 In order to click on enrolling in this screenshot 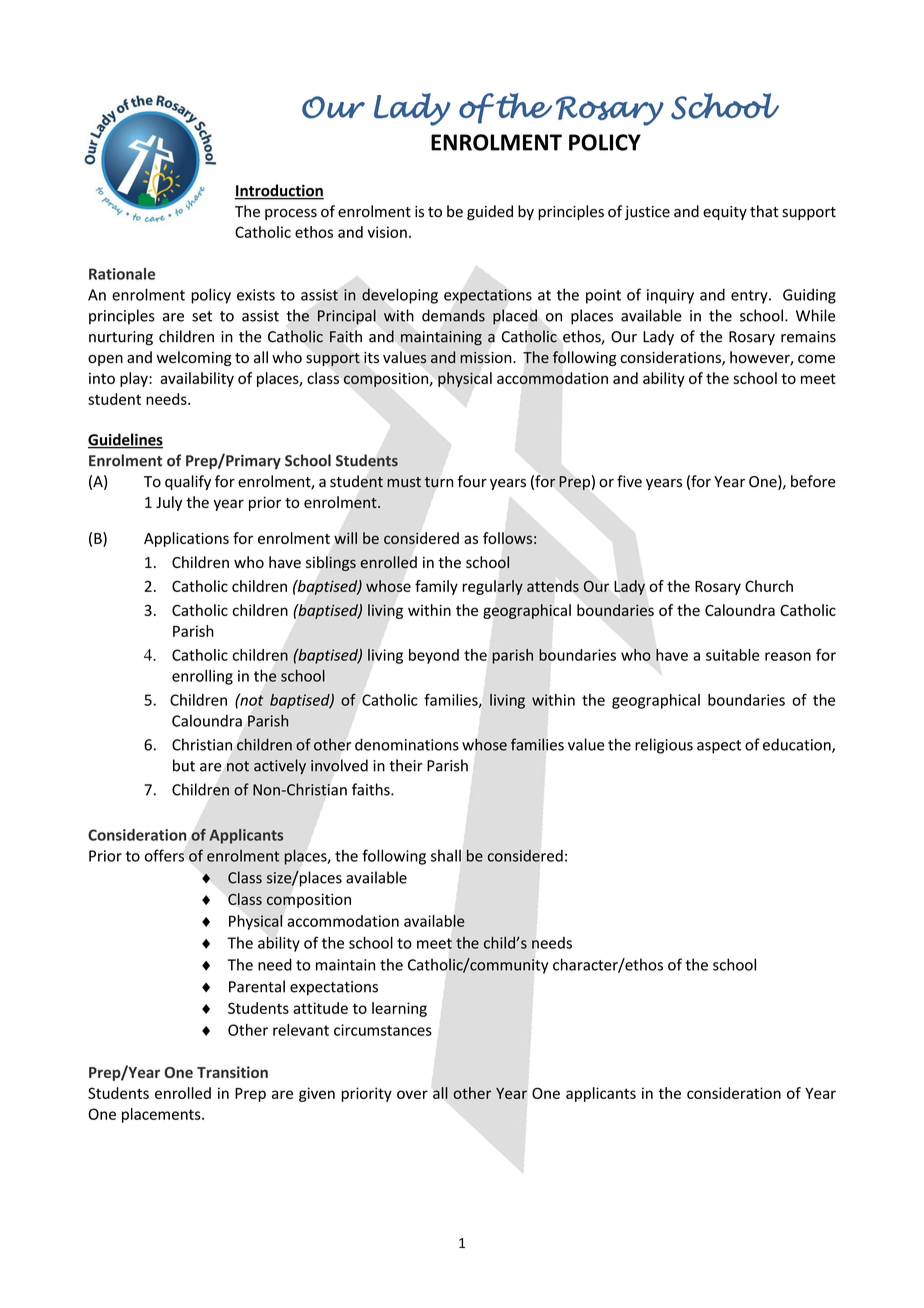, I will do `click(202, 677)`.
